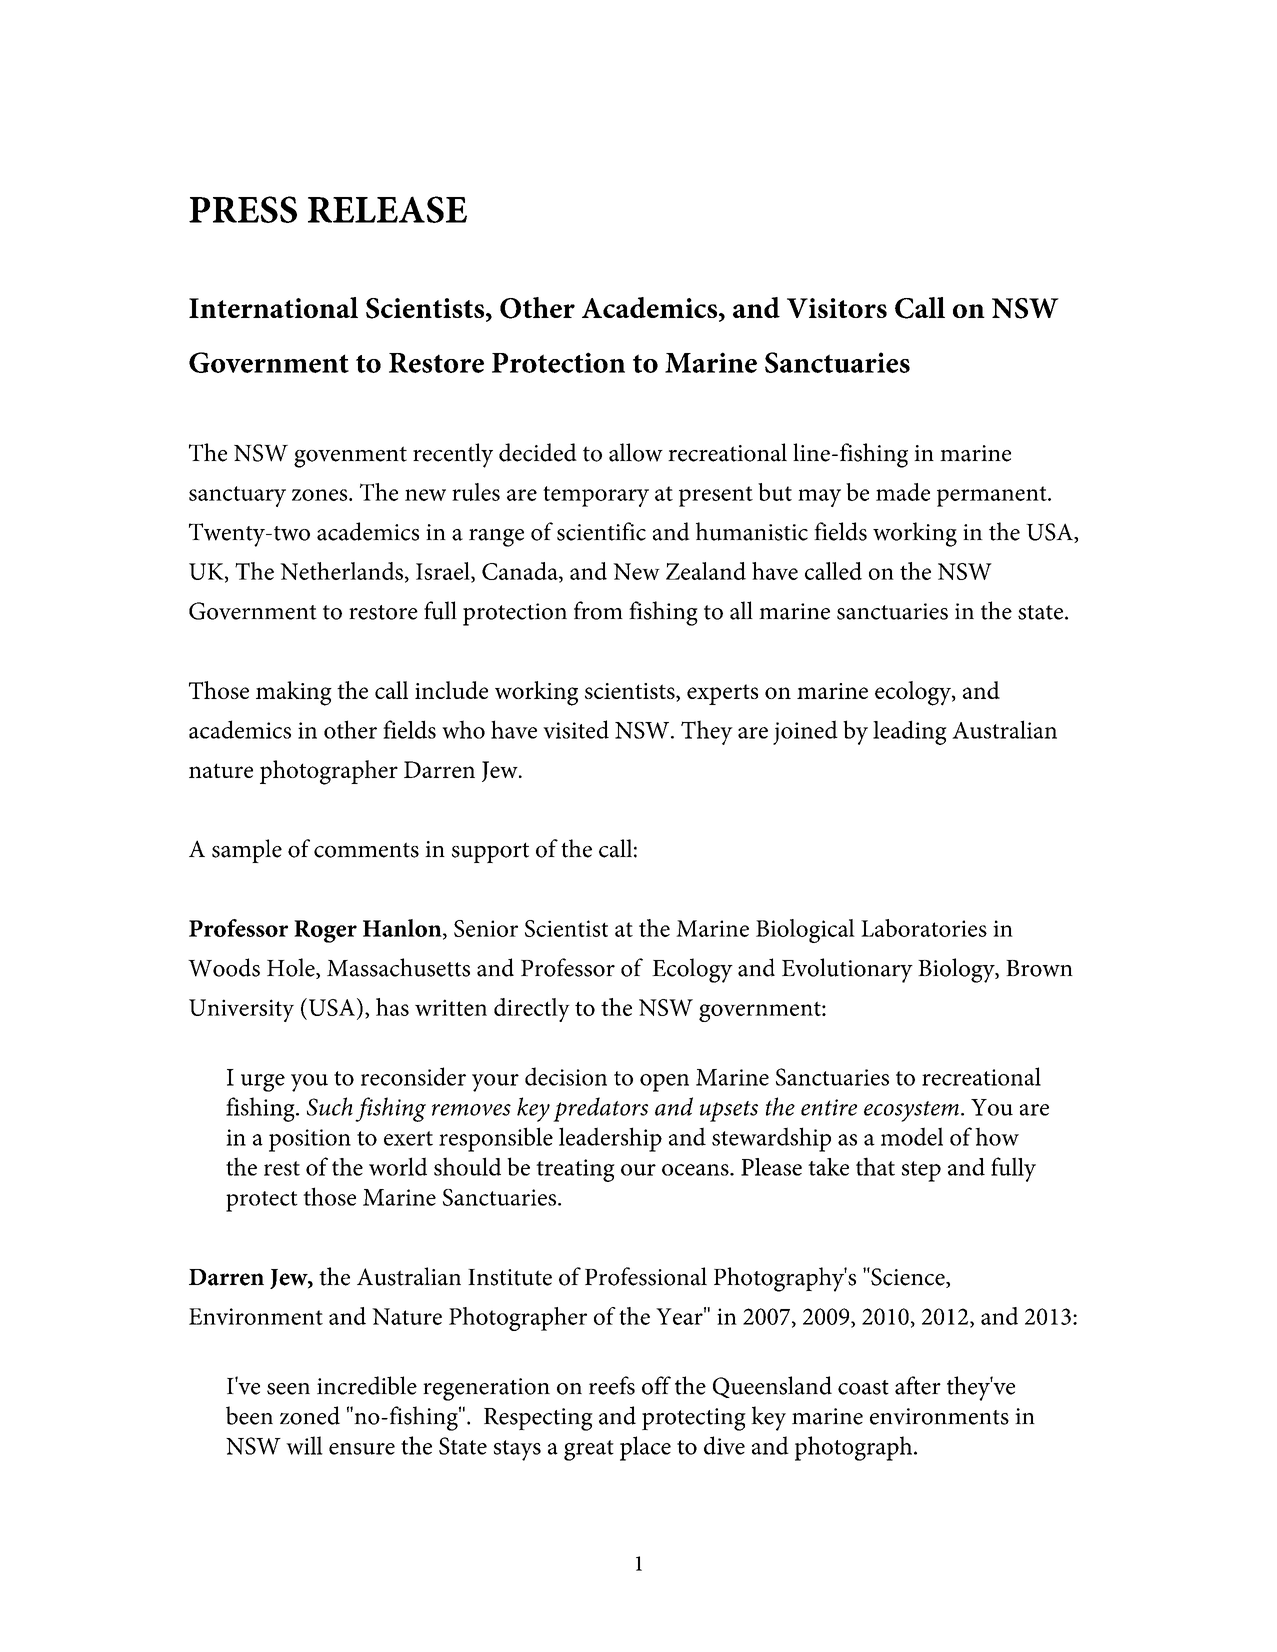 Image resolution: width=1277 pixels, height=1652 pixels. What do you see at coordinates (612, 1385) in the screenshot?
I see `reefs` at bounding box center [612, 1385].
